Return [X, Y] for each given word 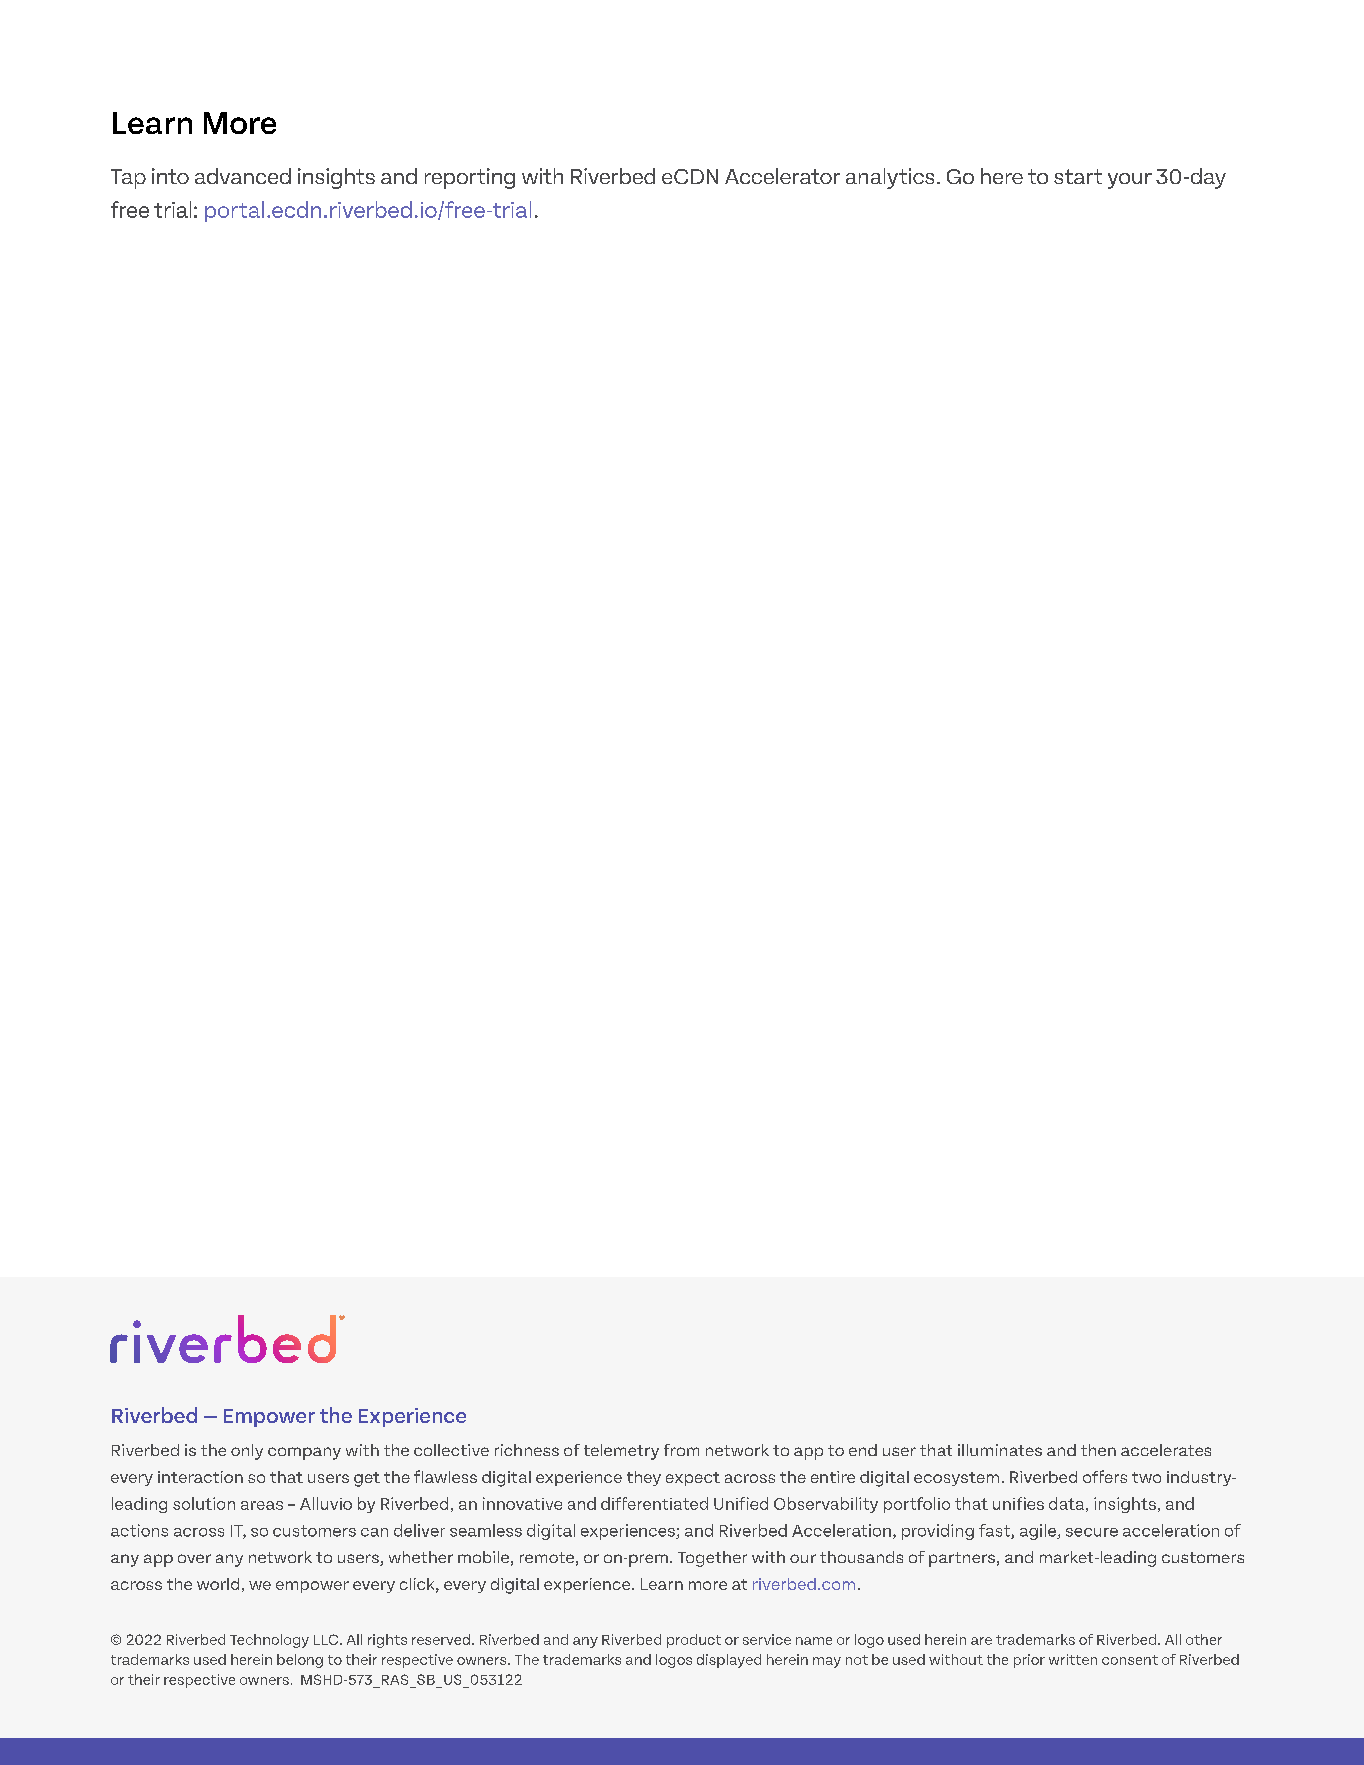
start [1078, 176]
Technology [269, 1641]
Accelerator [782, 176]
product [694, 1641]
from [681, 1450]
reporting [470, 178]
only [247, 1452]
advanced [243, 176]
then [1098, 1450]
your [1130, 181]
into [170, 176]
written [1073, 1659]
